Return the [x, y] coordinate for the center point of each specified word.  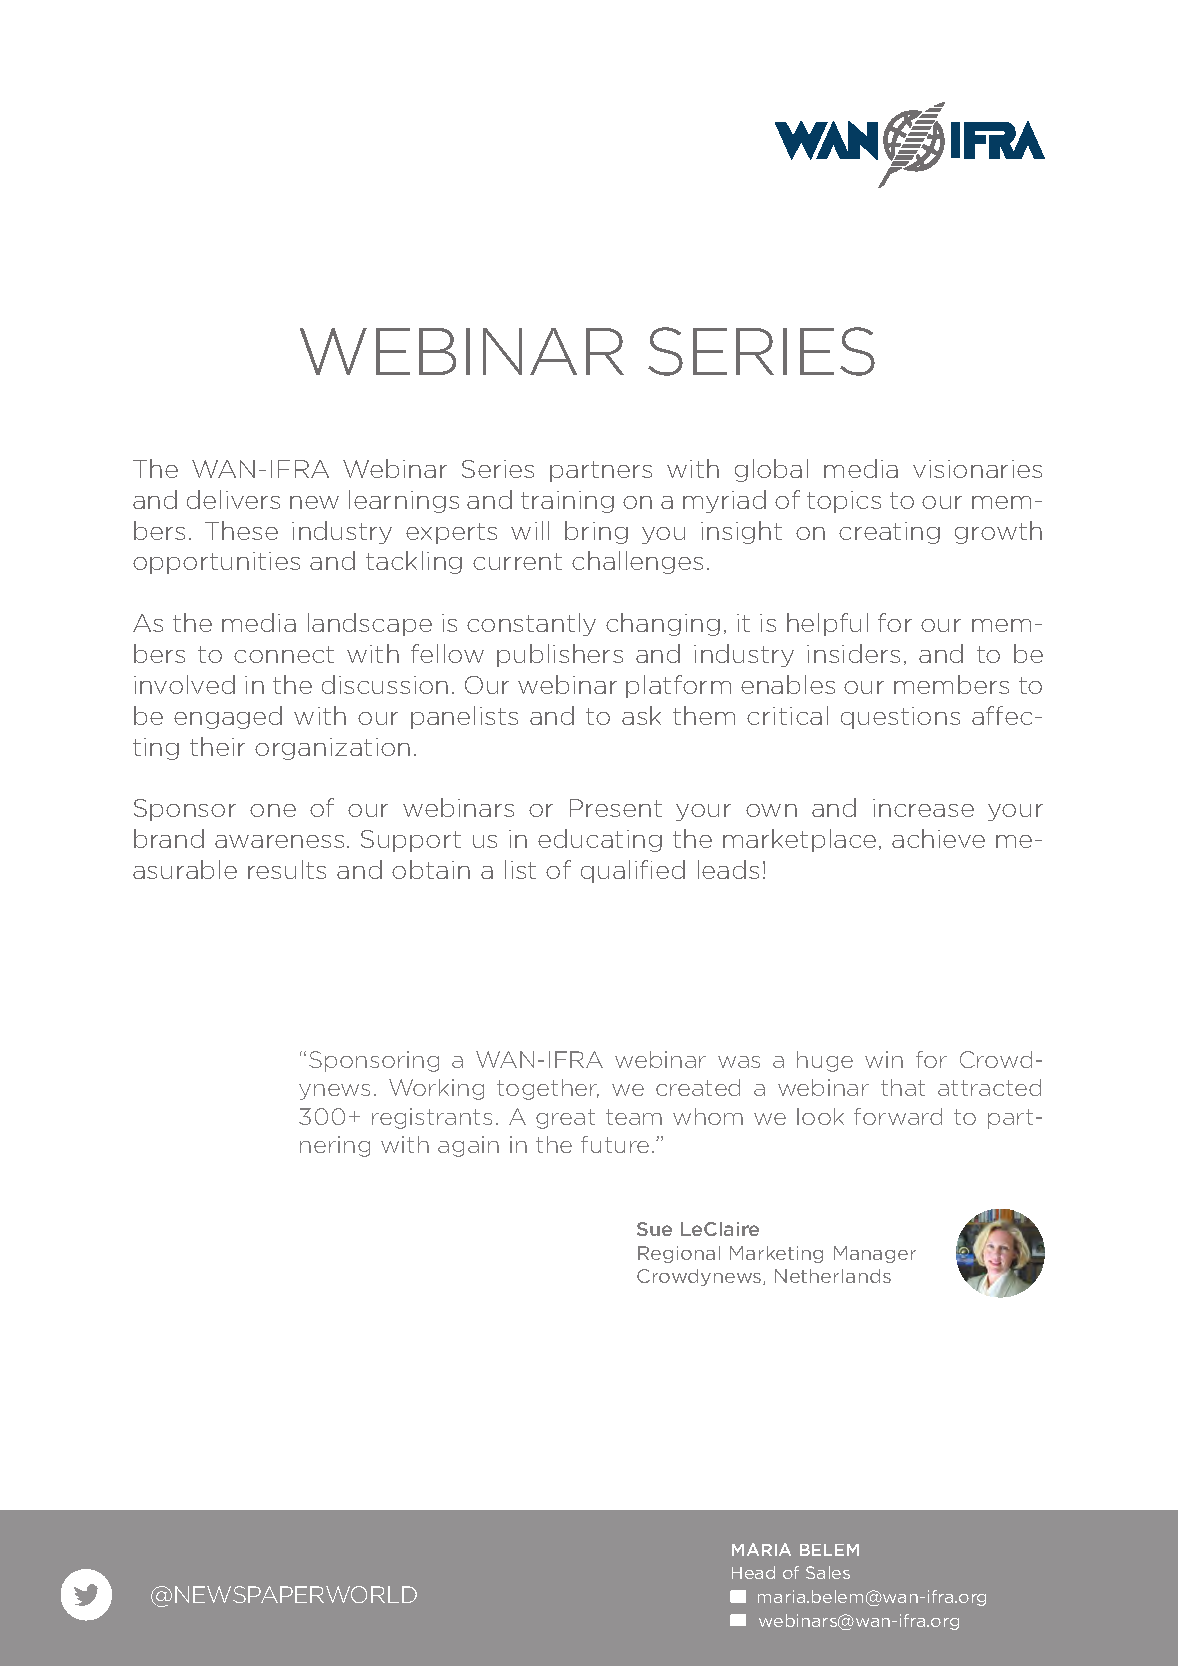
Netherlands [833, 1276]
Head [753, 1572]
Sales [828, 1572]
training [567, 502]
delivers [233, 499]
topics [844, 502]
